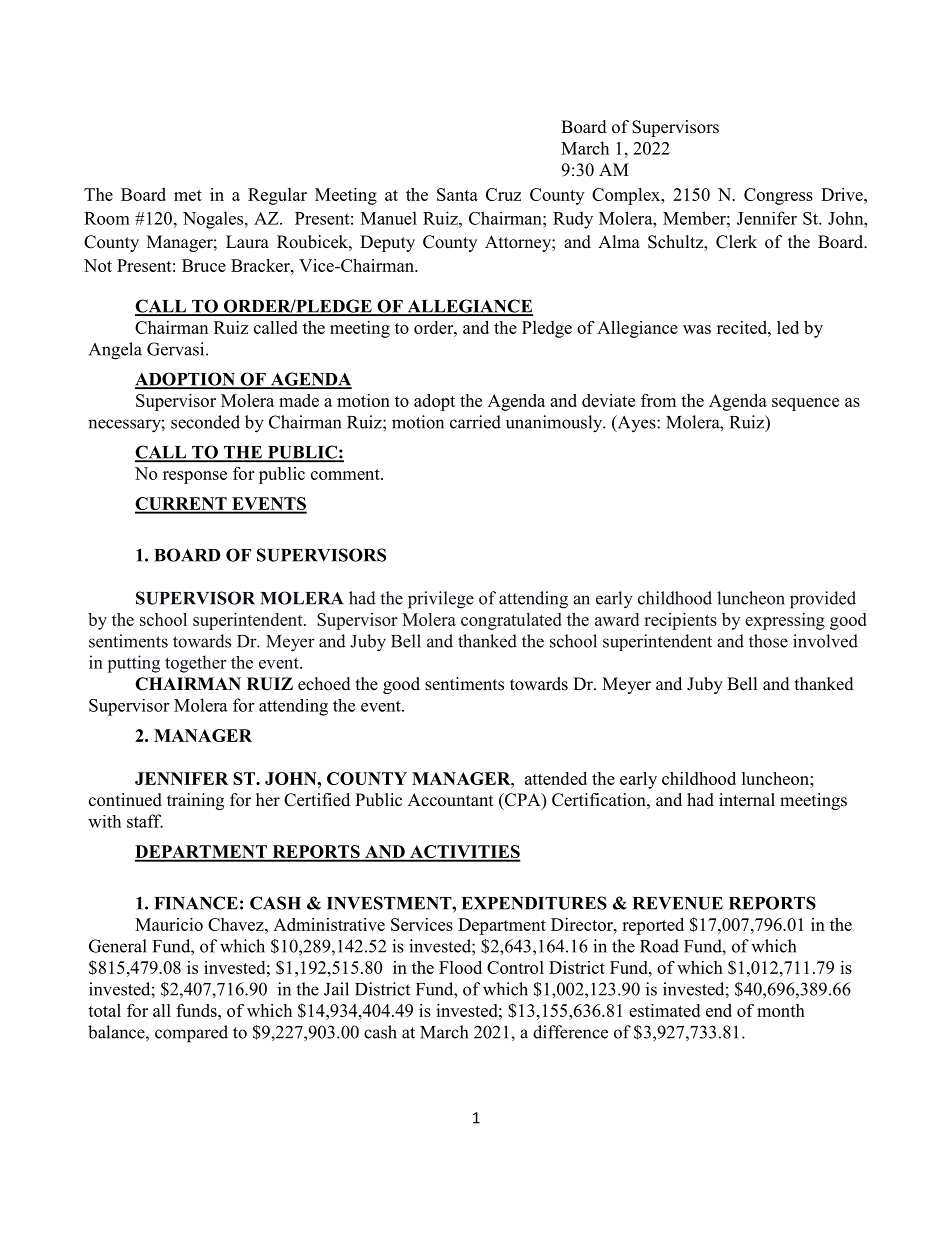 Image resolution: width=952 pixels, height=1233 pixels. I want to click on met, so click(188, 195).
